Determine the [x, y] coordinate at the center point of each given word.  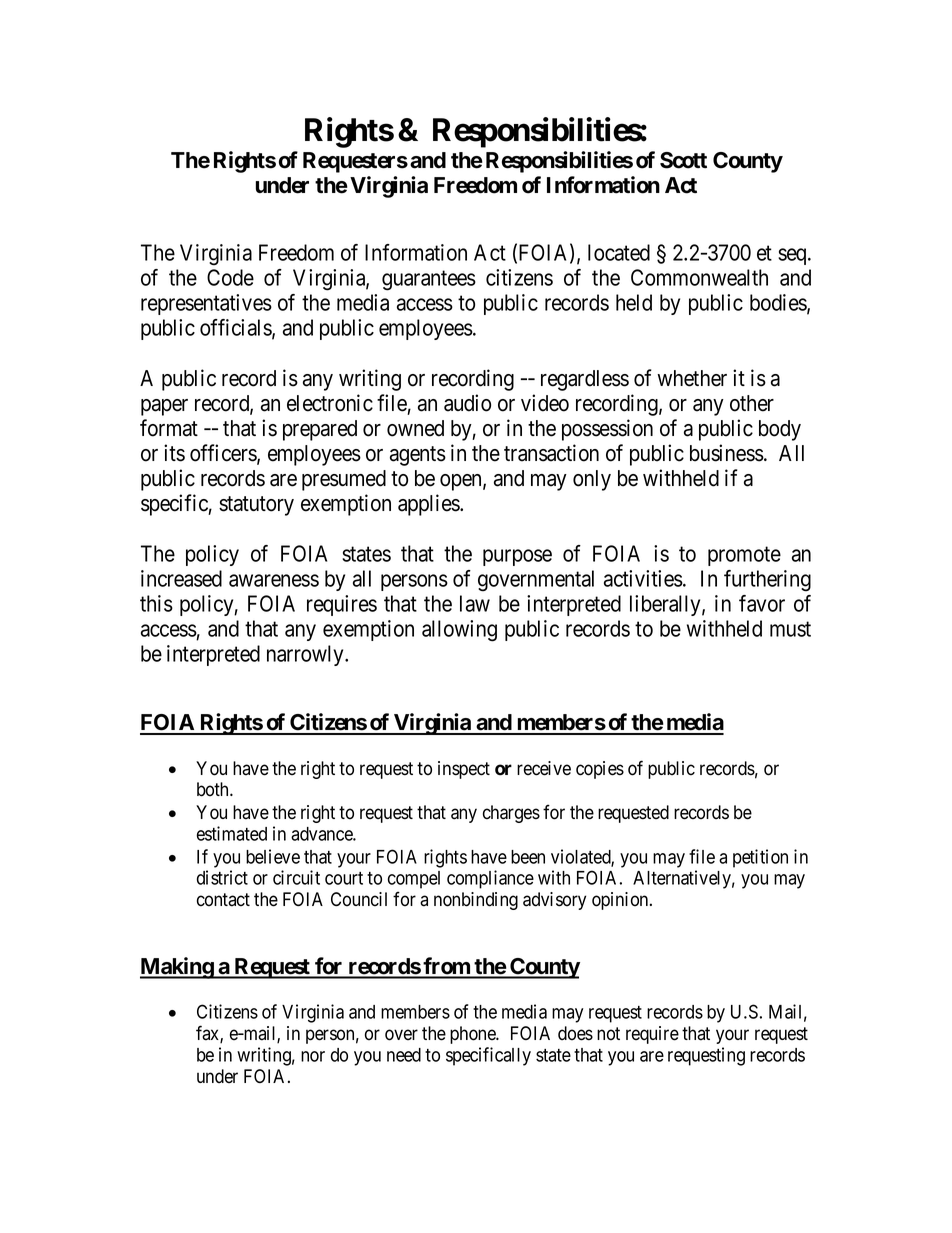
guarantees [429, 281]
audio [467, 403]
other [752, 403]
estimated [232, 833]
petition [760, 858]
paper [164, 407]
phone [474, 1035]
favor [762, 603]
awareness [274, 580]
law [475, 603]
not [608, 1034]
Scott [683, 160]
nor [313, 1056]
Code [230, 277]
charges [511, 814]
